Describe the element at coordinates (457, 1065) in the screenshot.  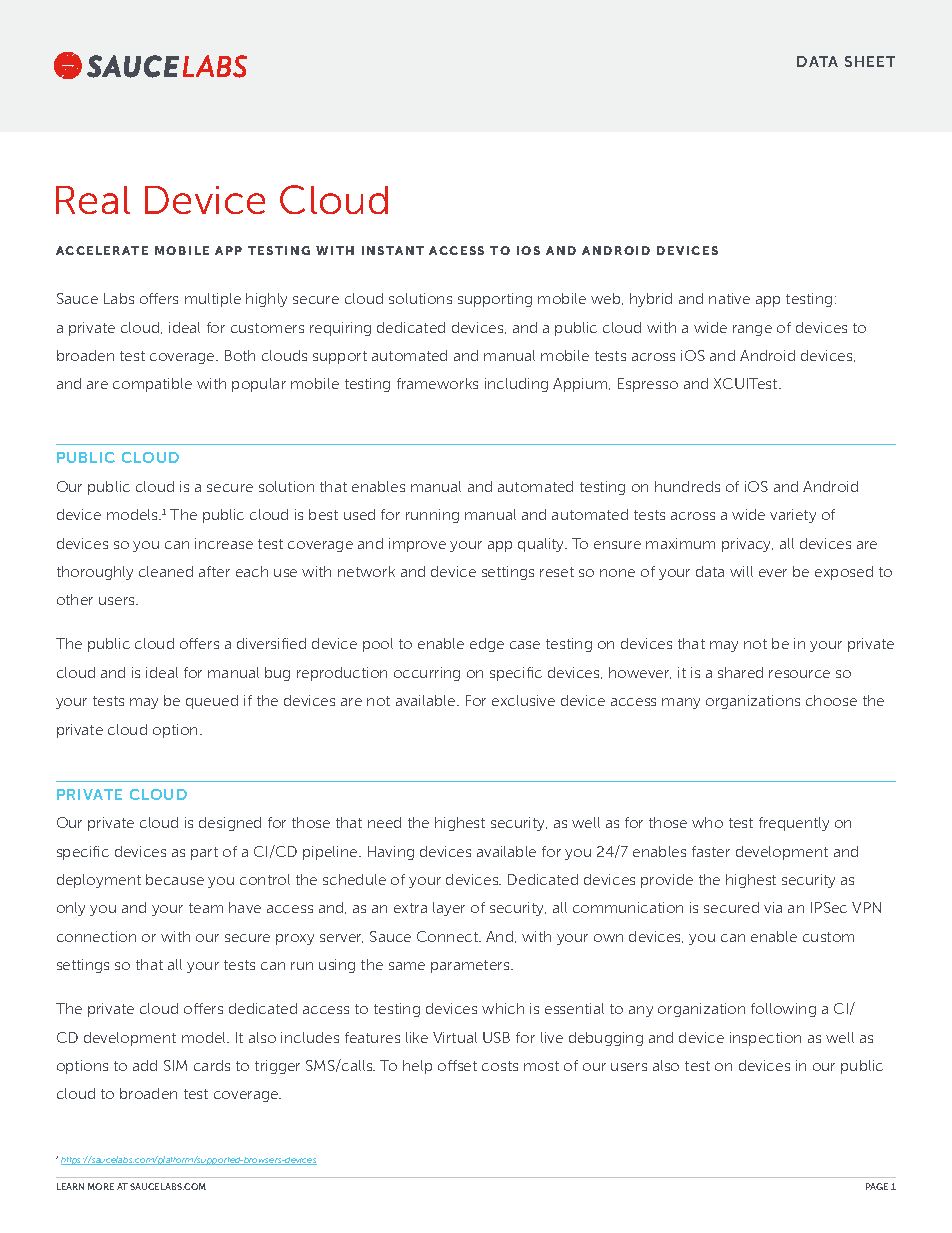
I see `offset` at that location.
